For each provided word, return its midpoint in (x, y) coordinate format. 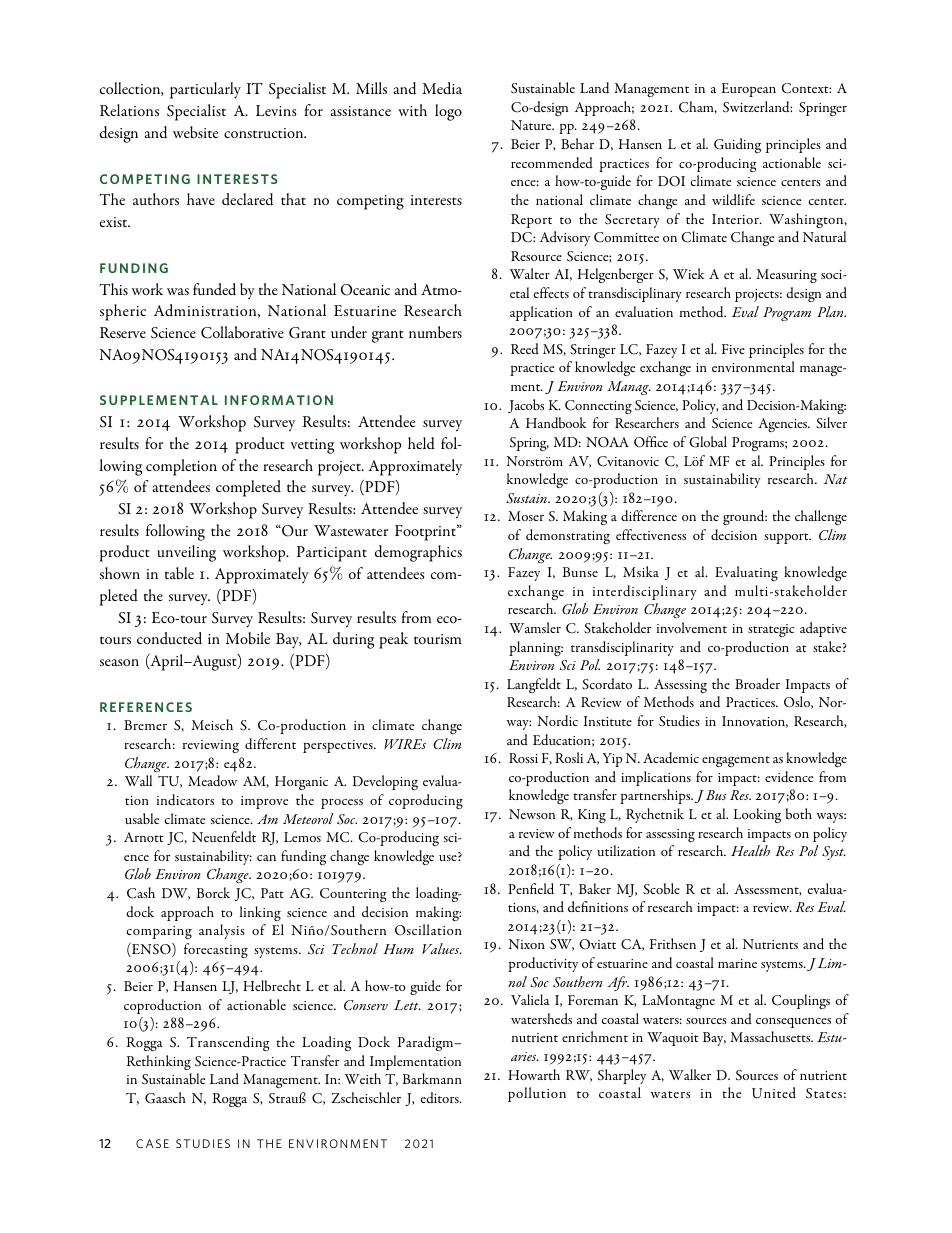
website (195, 132)
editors (441, 1097)
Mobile (248, 638)
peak (393, 640)
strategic (771, 630)
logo (448, 112)
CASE (152, 1143)
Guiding (737, 145)
